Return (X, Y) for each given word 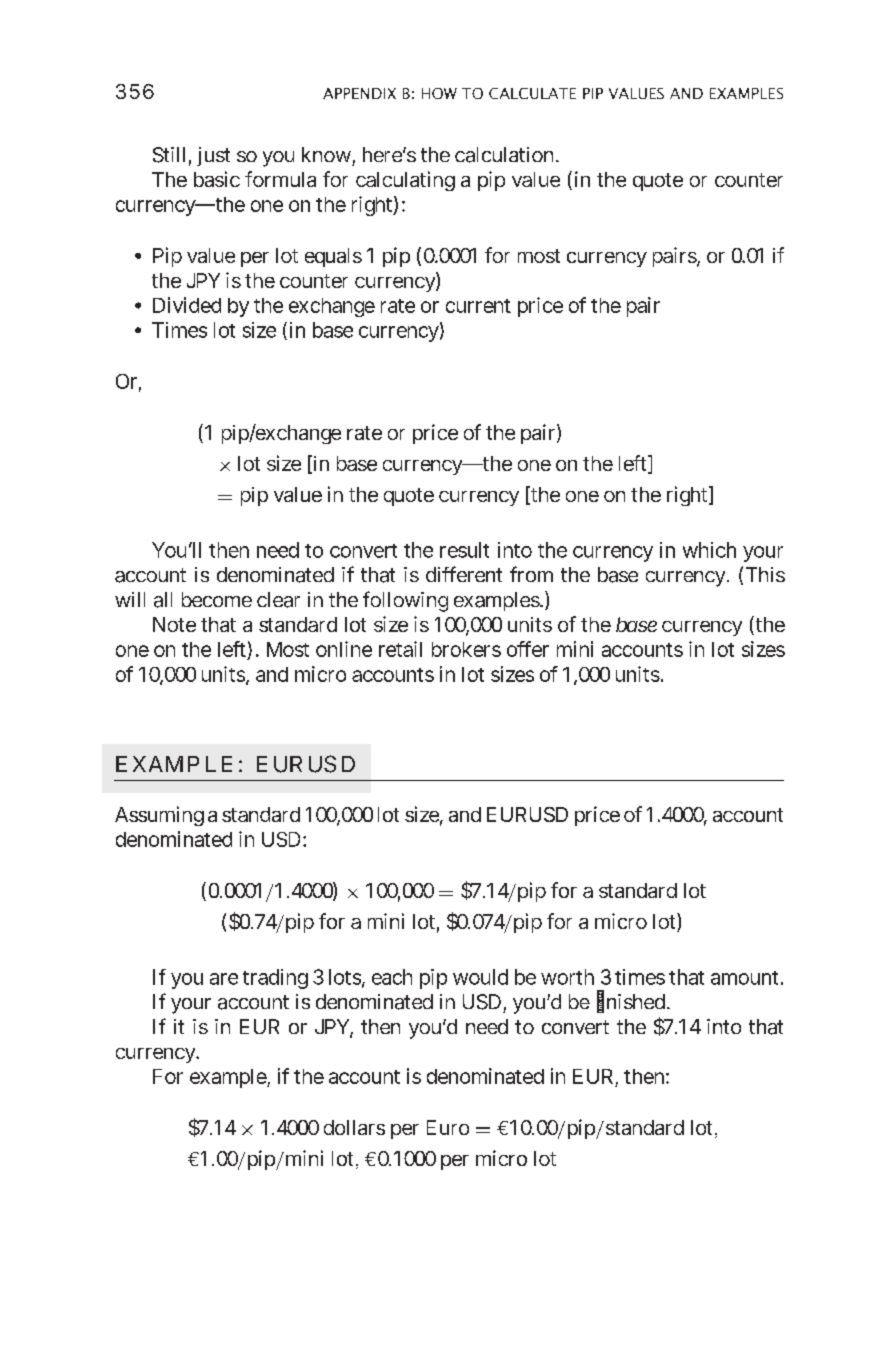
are (224, 979)
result (464, 550)
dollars (354, 1127)
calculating (405, 181)
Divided (187, 305)
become (217, 599)
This (765, 574)
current (478, 306)
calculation (506, 155)
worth (567, 977)
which (709, 550)
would (480, 977)
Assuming (159, 816)
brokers (466, 649)
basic (217, 179)
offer (528, 649)
